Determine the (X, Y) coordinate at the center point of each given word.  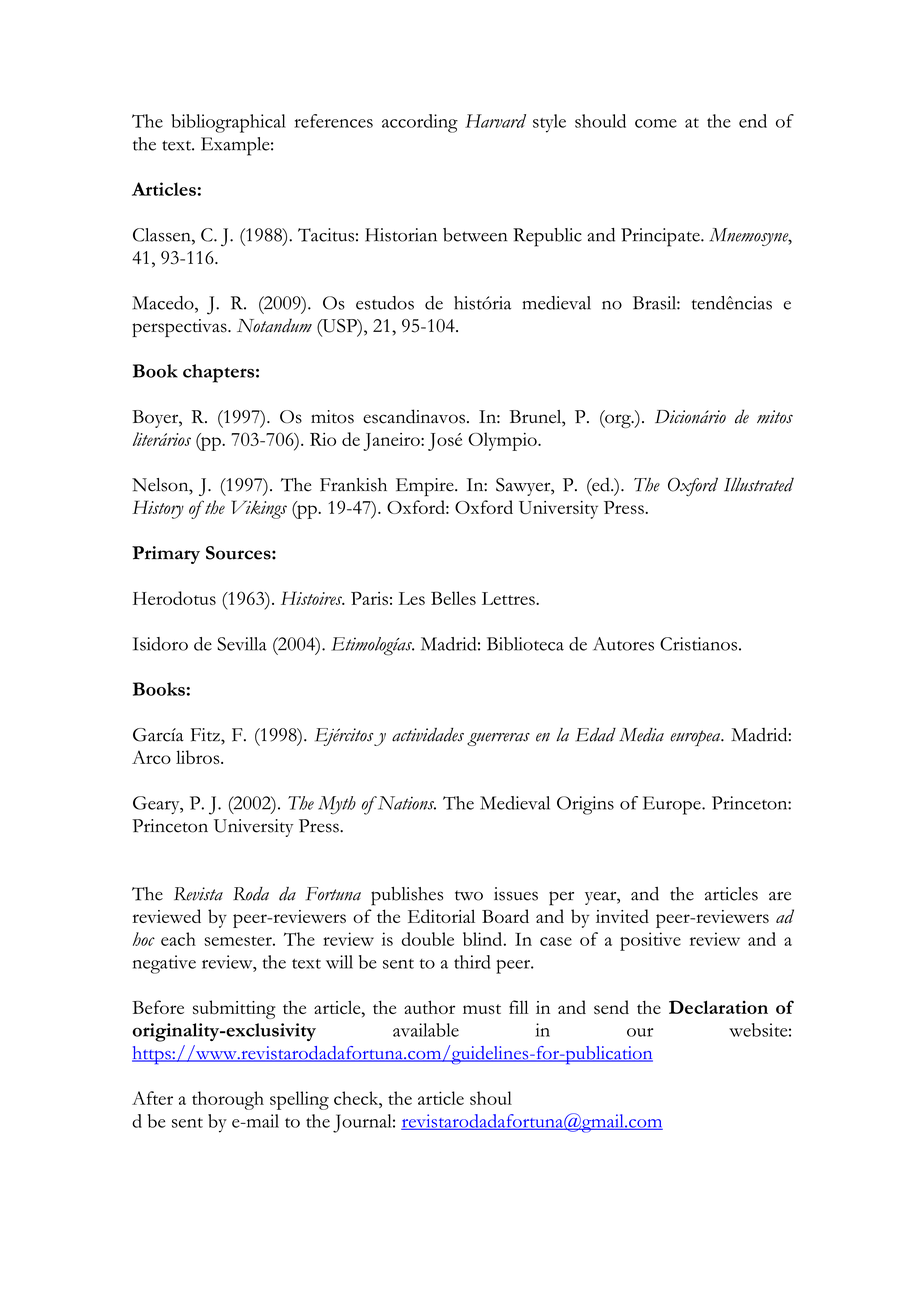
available (426, 1030)
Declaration (718, 1007)
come (656, 123)
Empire (426, 487)
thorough (228, 1100)
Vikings (259, 509)
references (334, 121)
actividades (428, 735)
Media (641, 735)
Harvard (495, 121)
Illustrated (759, 485)
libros (199, 757)
